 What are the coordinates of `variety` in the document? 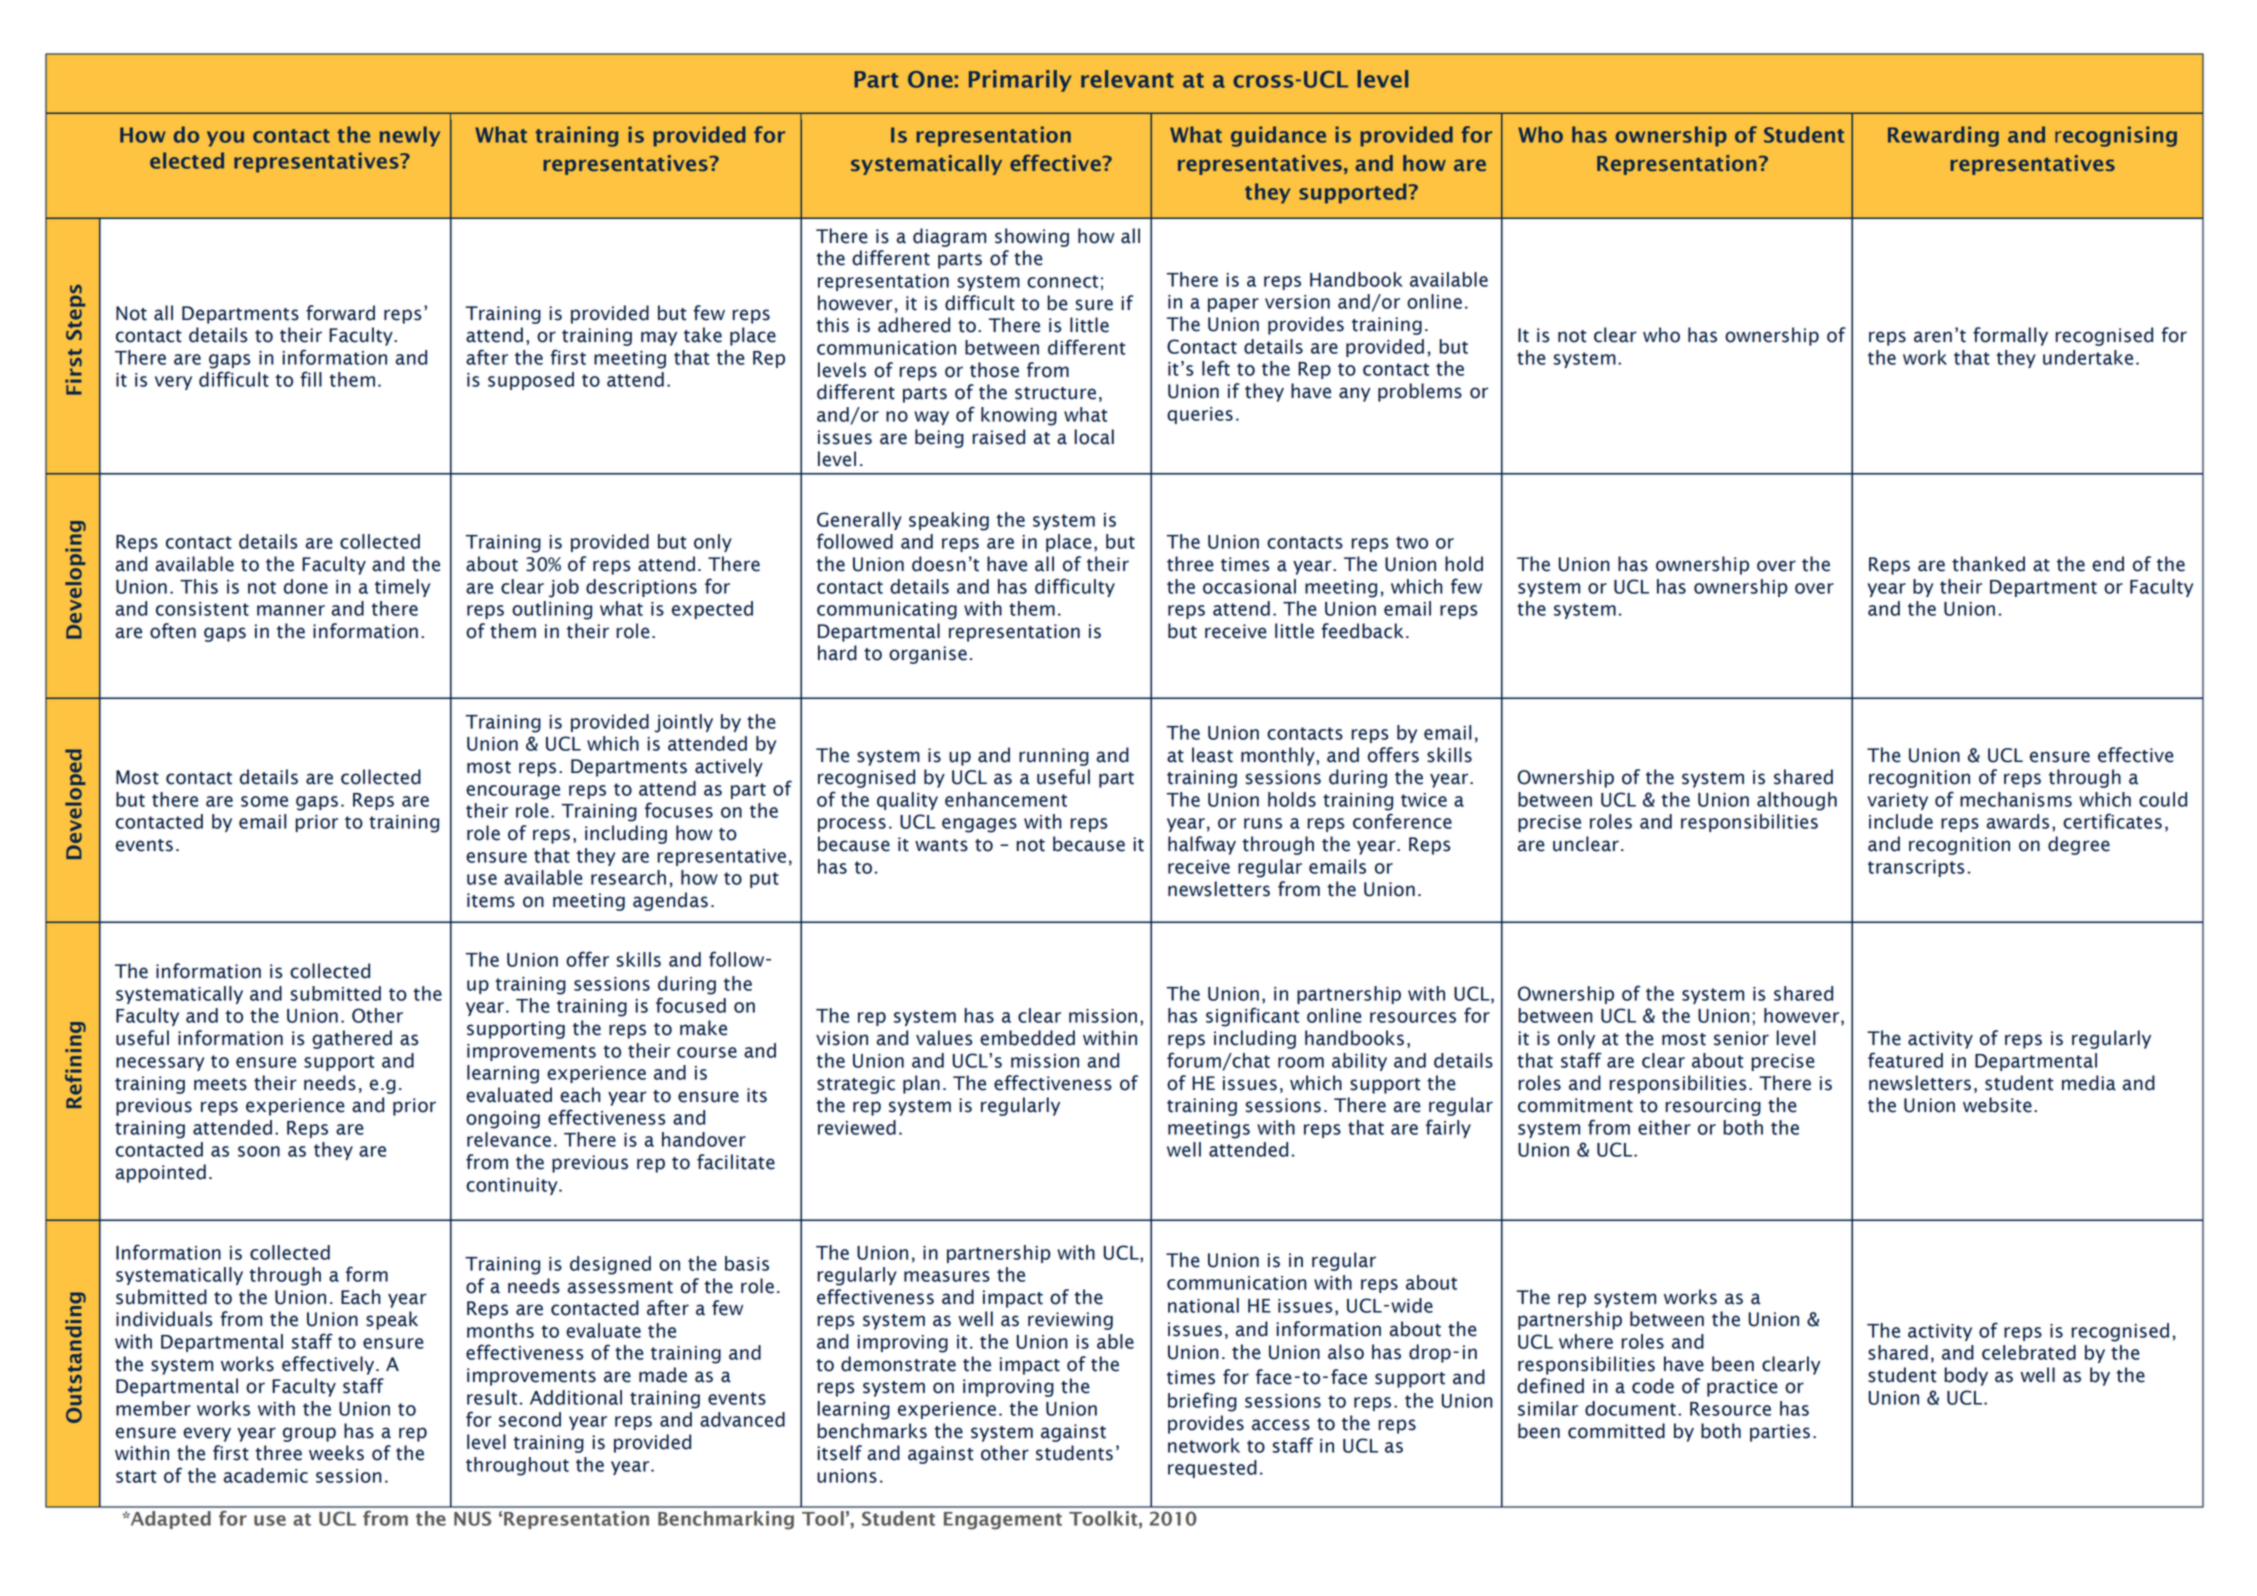 It's located at (1898, 801).
